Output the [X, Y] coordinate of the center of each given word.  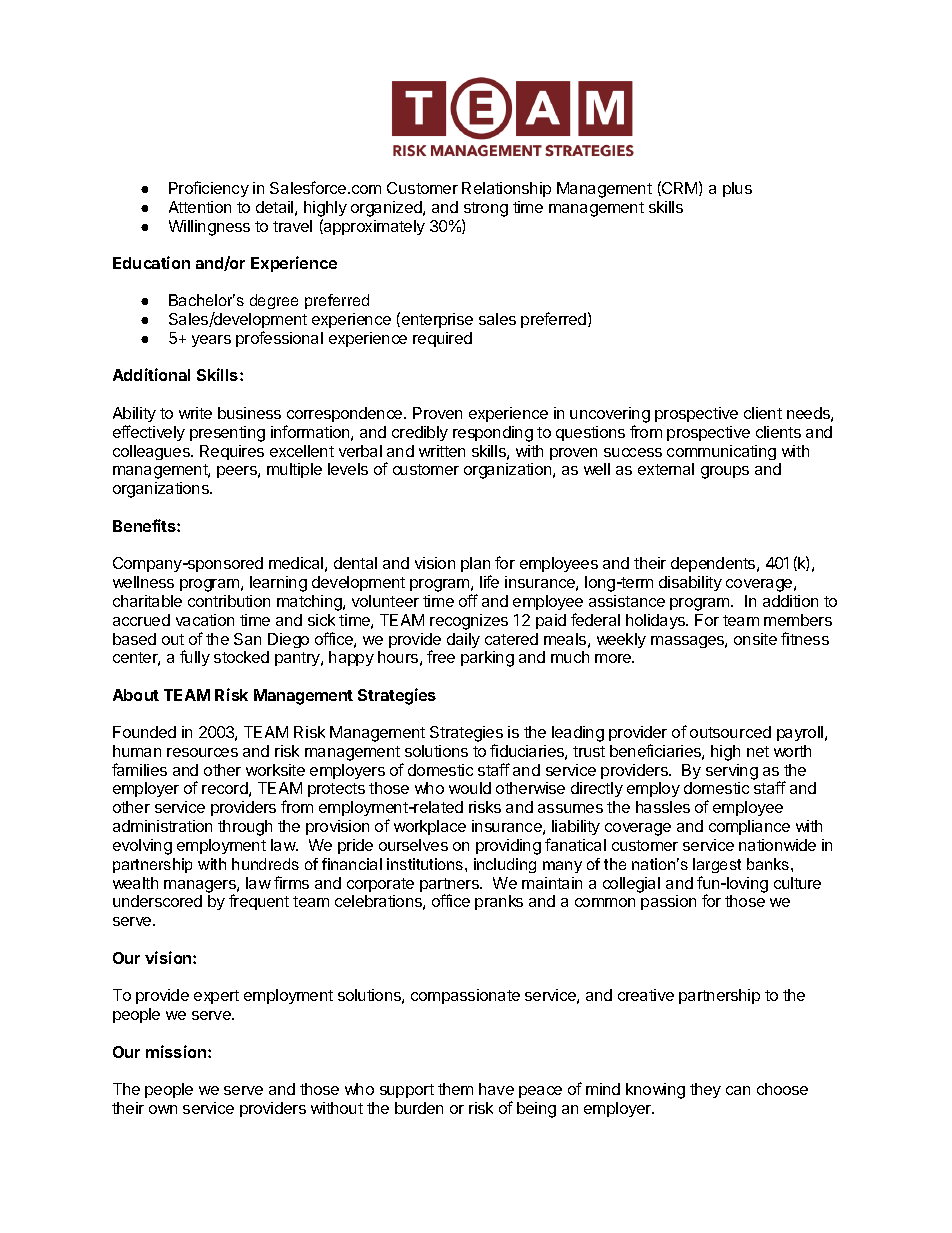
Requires [232, 452]
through [245, 828]
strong [486, 209]
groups [725, 472]
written [442, 451]
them [455, 1089]
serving [732, 772]
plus [737, 189]
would [470, 788]
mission [177, 1051]
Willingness [209, 228]
